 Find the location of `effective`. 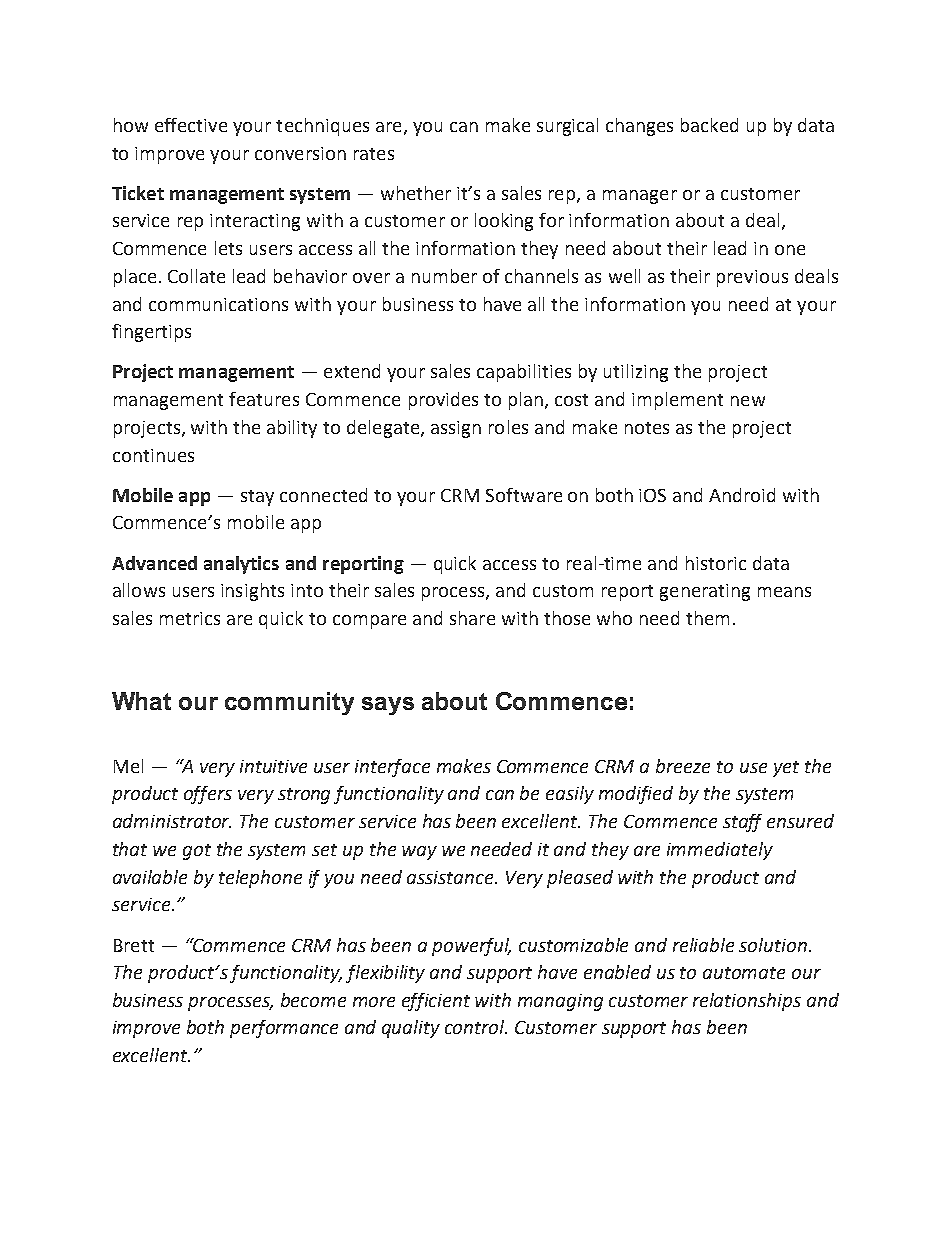

effective is located at coordinates (191, 125).
